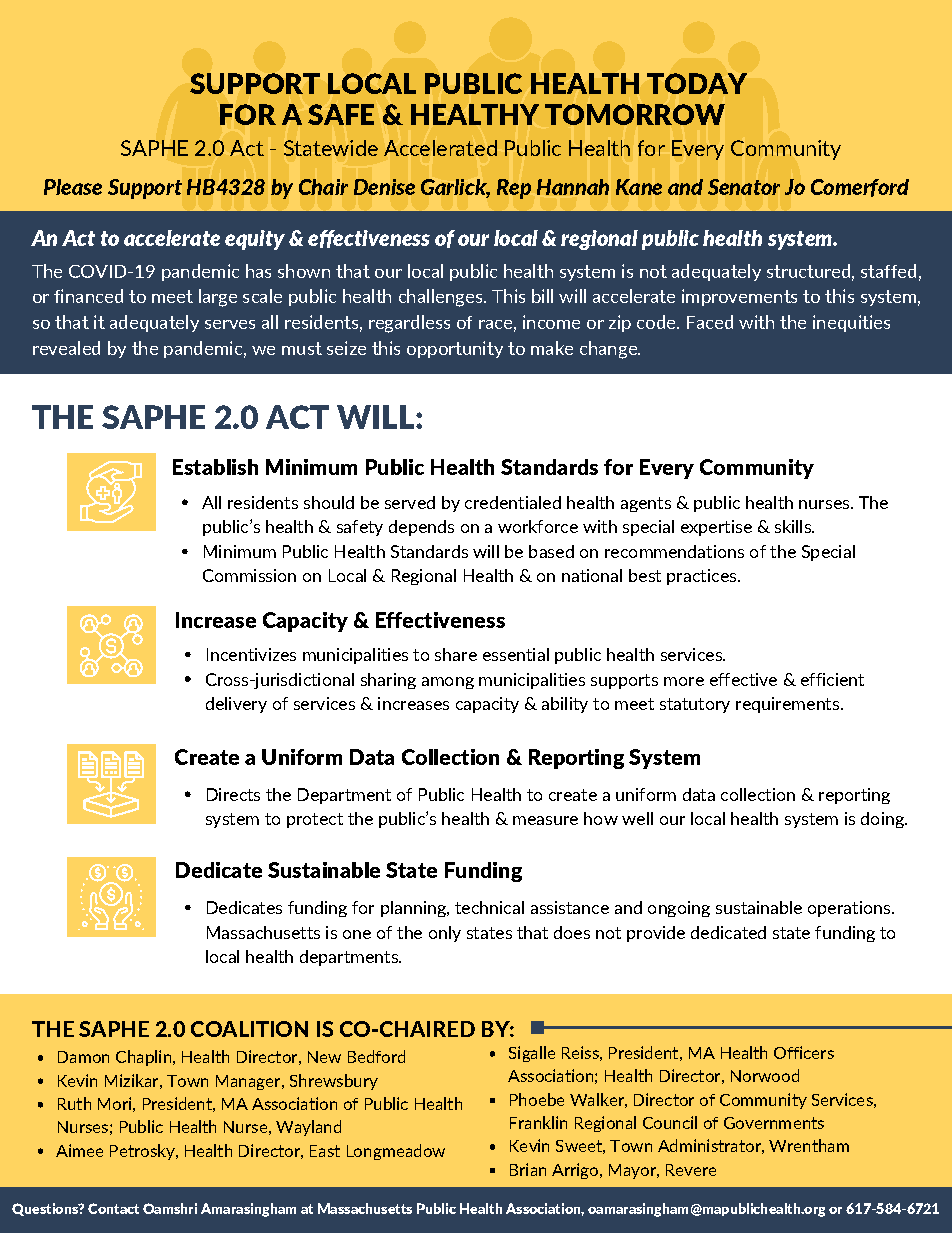 The width and height of the screenshot is (952, 1233). Describe the element at coordinates (251, 654) in the screenshot. I see `Incentivizes` at that location.
